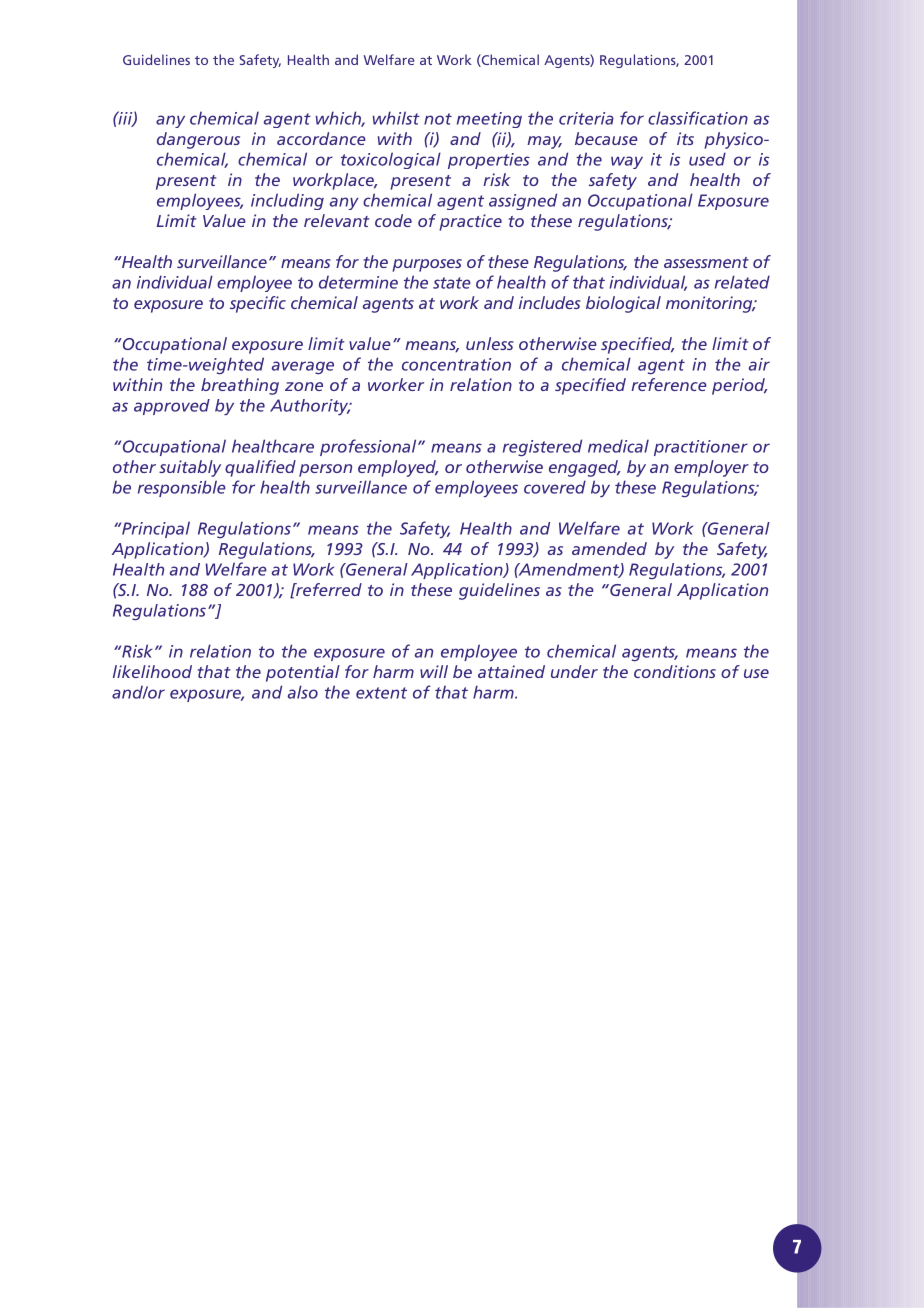  Describe the element at coordinates (198, 140) in the screenshot. I see `dangerous` at that location.
